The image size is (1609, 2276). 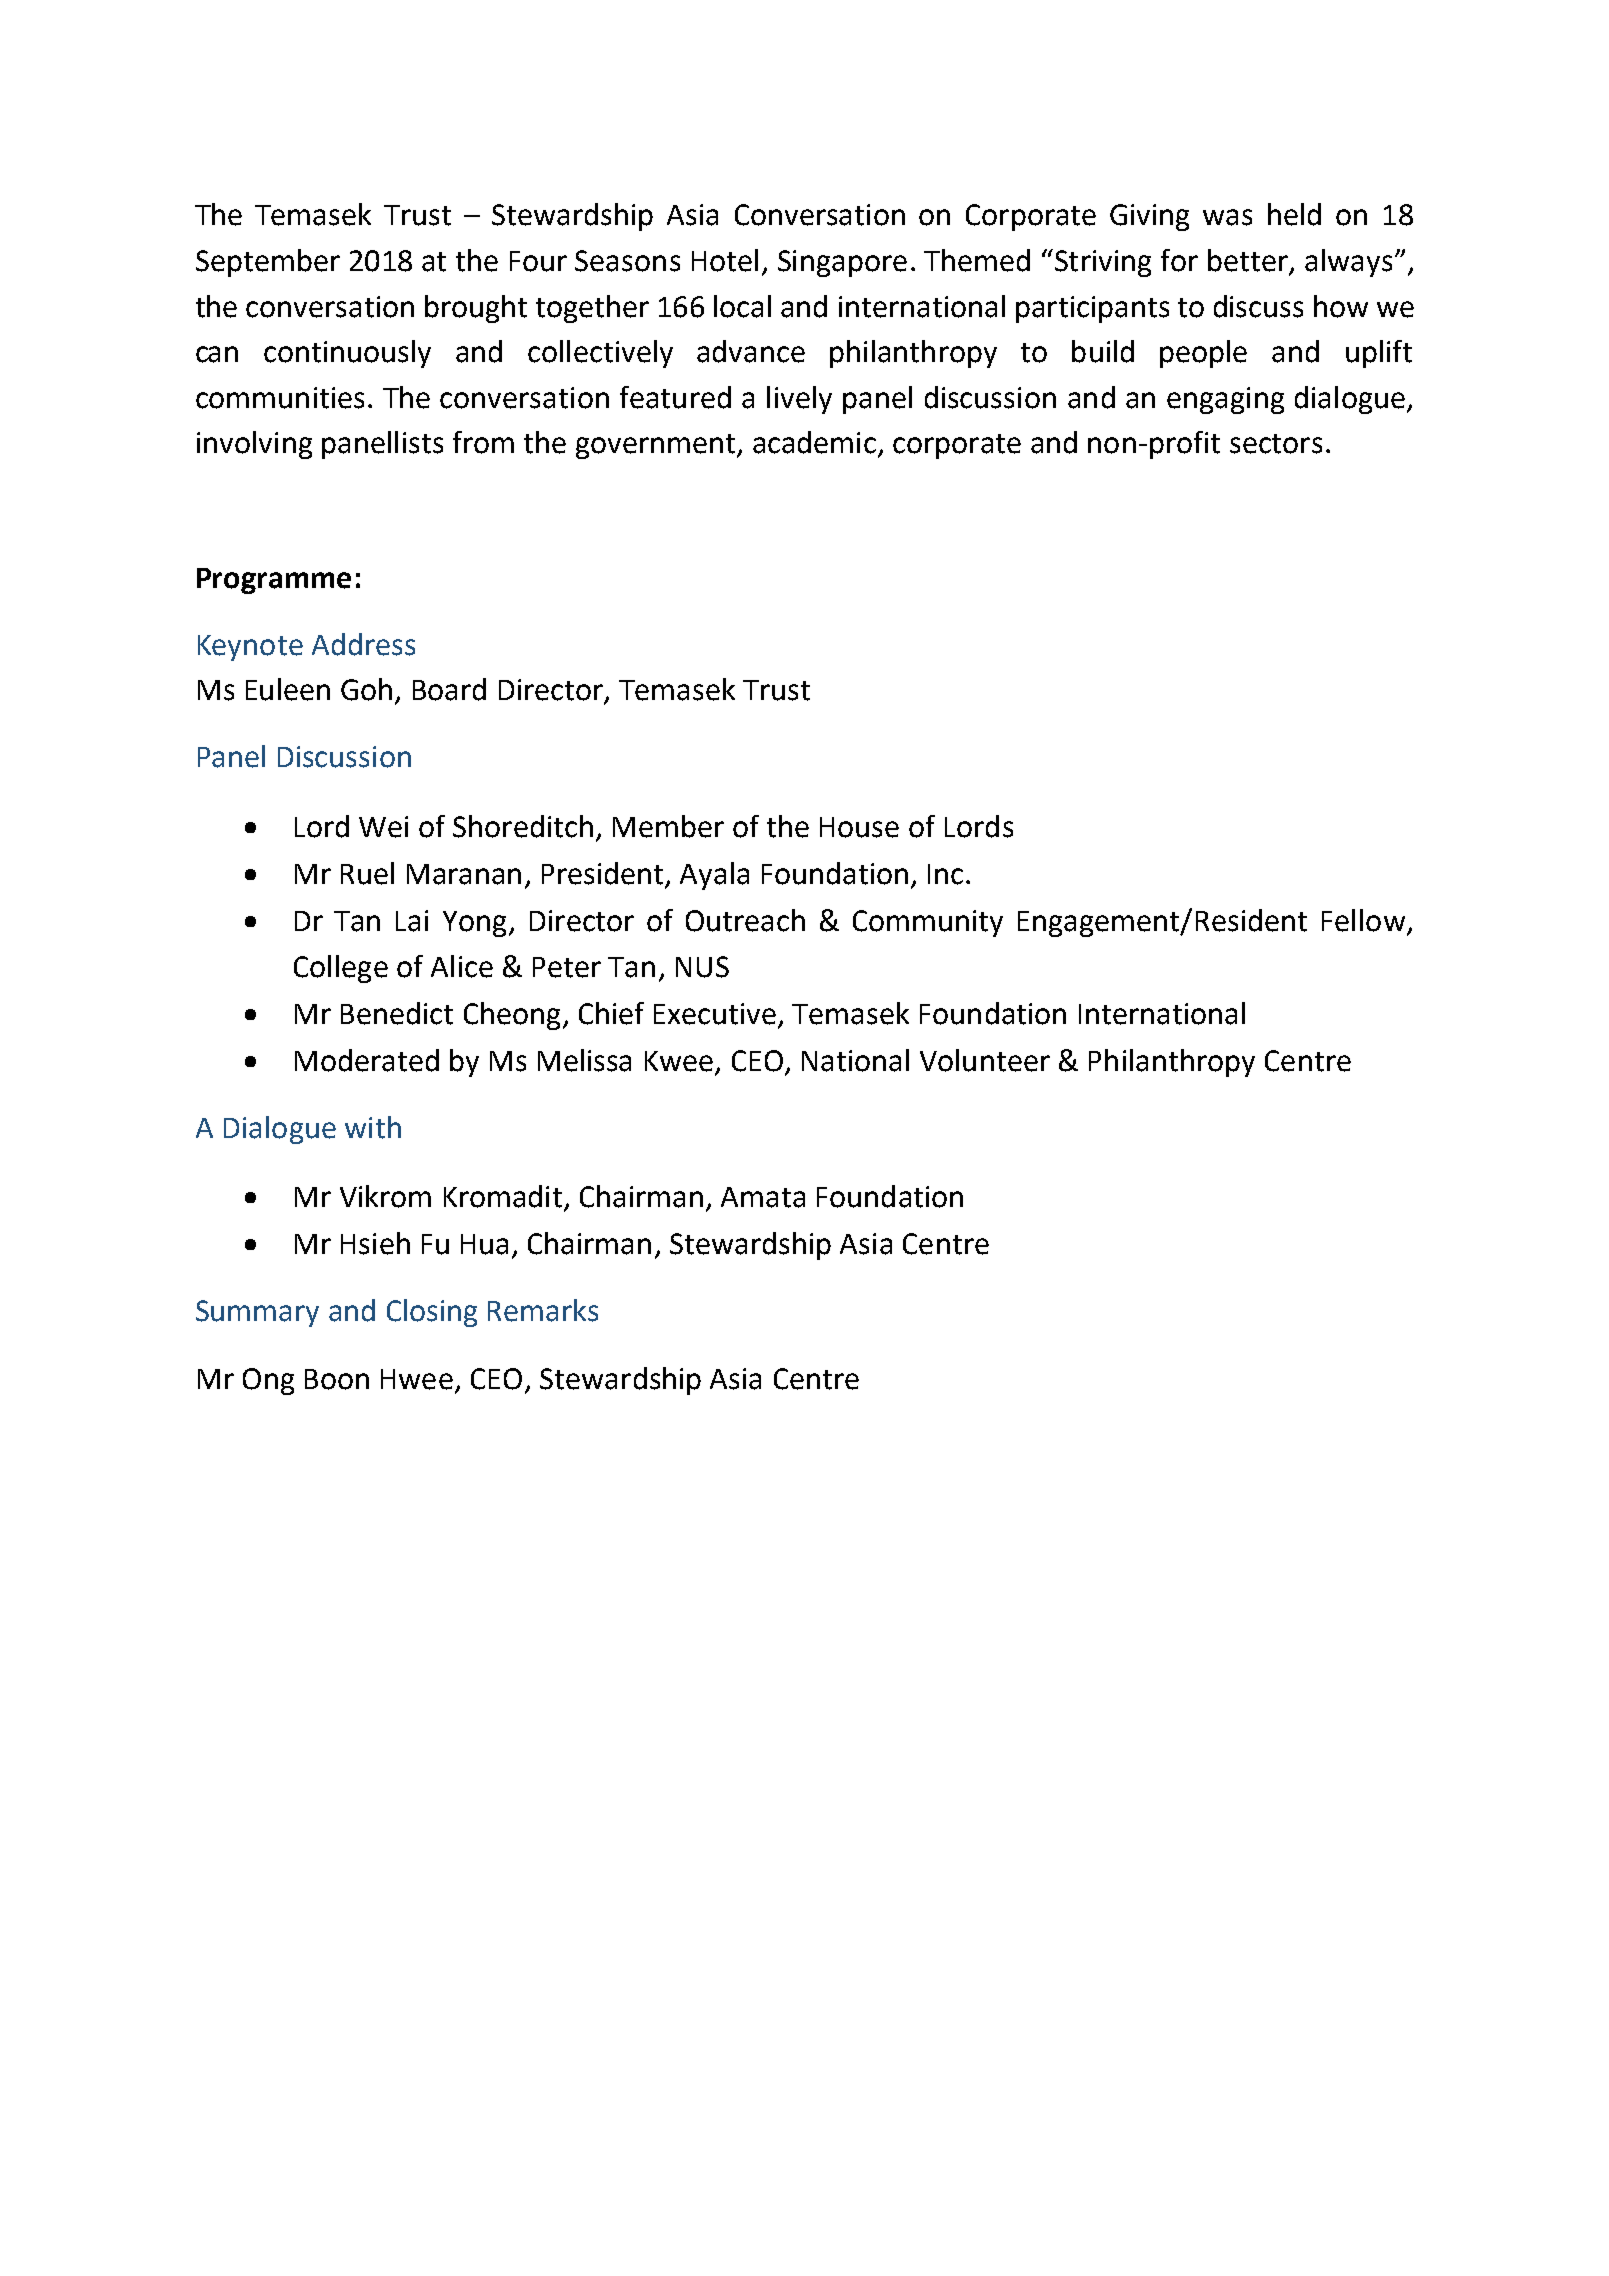 I want to click on academic, so click(x=814, y=442).
